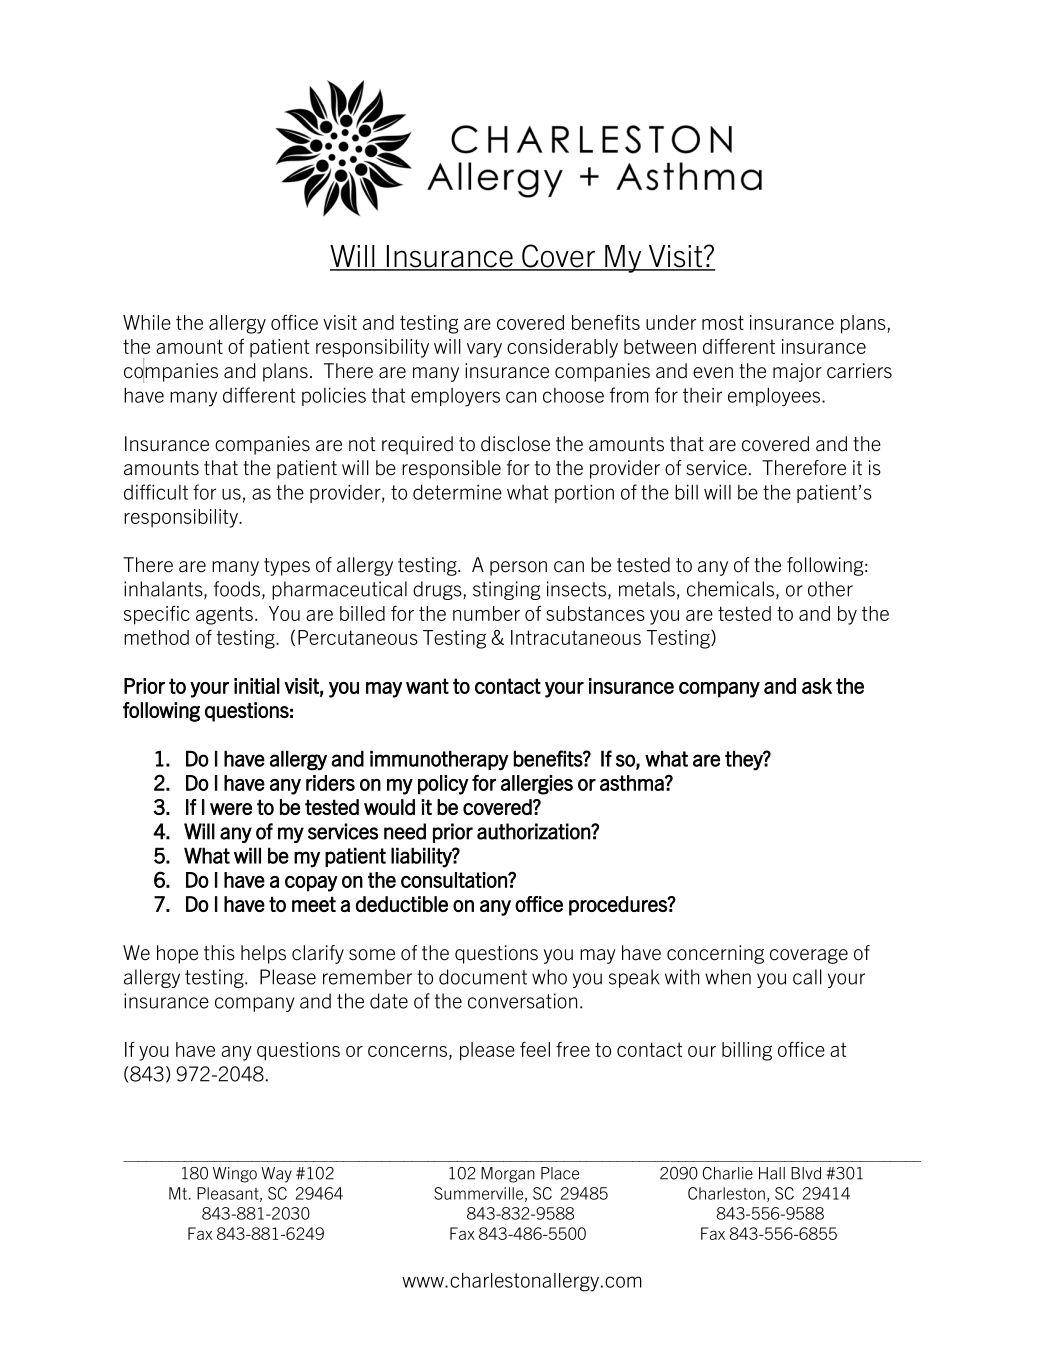 The height and width of the screenshot is (1353, 1045). What do you see at coordinates (797, 372) in the screenshot?
I see `major` at bounding box center [797, 372].
